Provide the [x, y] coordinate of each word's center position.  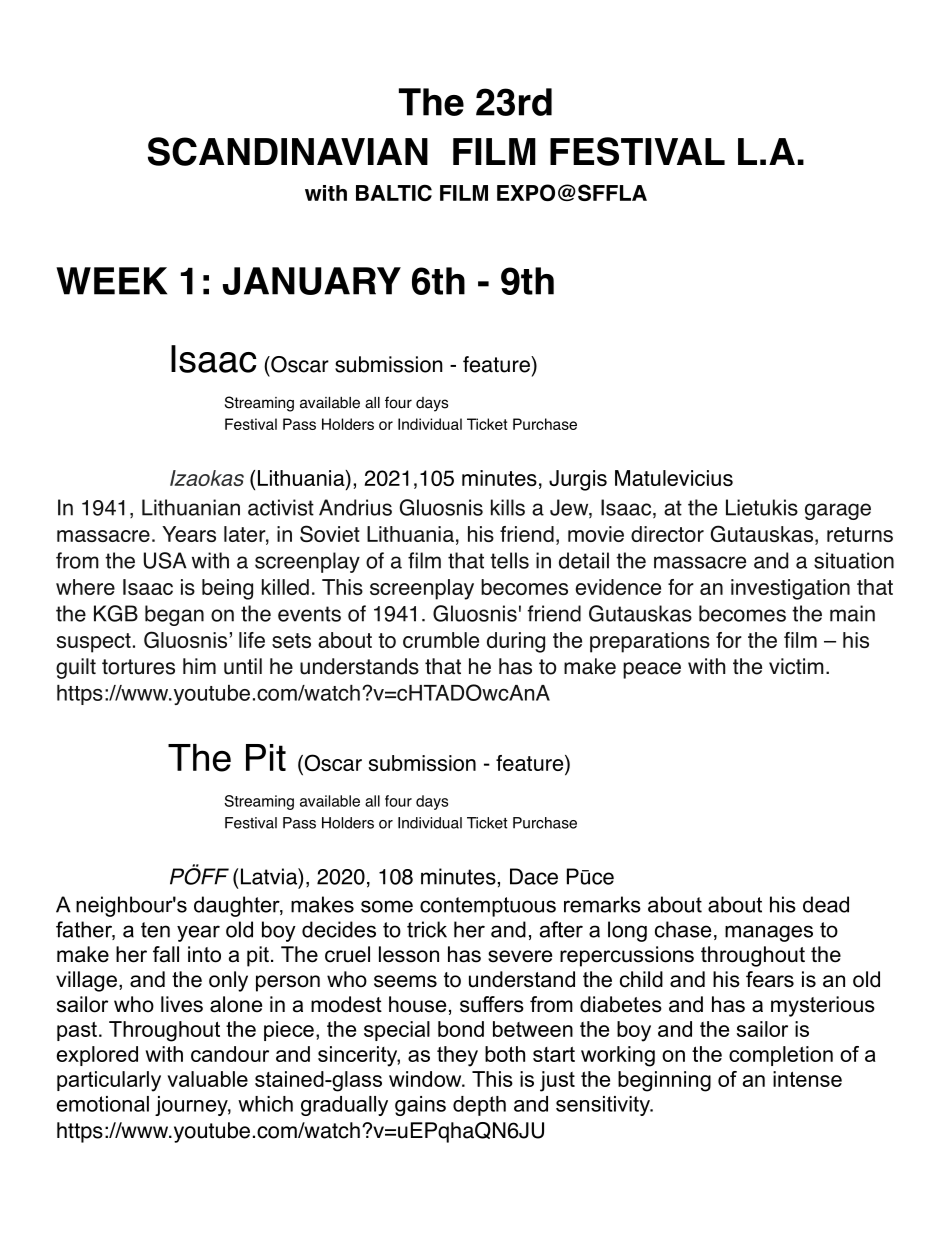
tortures [138, 667]
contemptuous [488, 907]
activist [281, 507]
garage [838, 511]
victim [796, 666]
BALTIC [394, 192]
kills [508, 507]
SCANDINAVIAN [288, 151]
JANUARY [312, 281]
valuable [207, 1079]
